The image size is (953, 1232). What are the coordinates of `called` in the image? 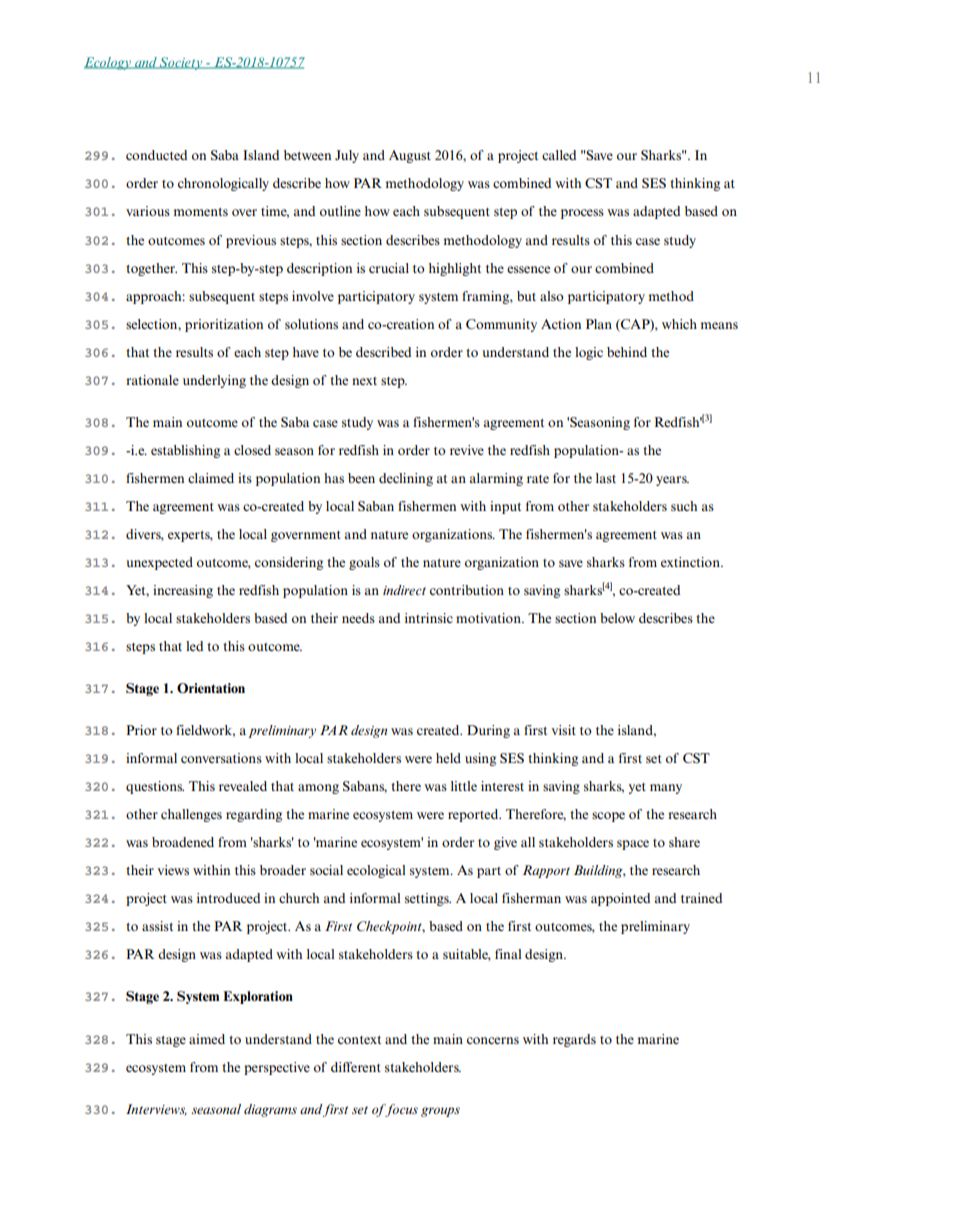 It's located at (559, 155).
